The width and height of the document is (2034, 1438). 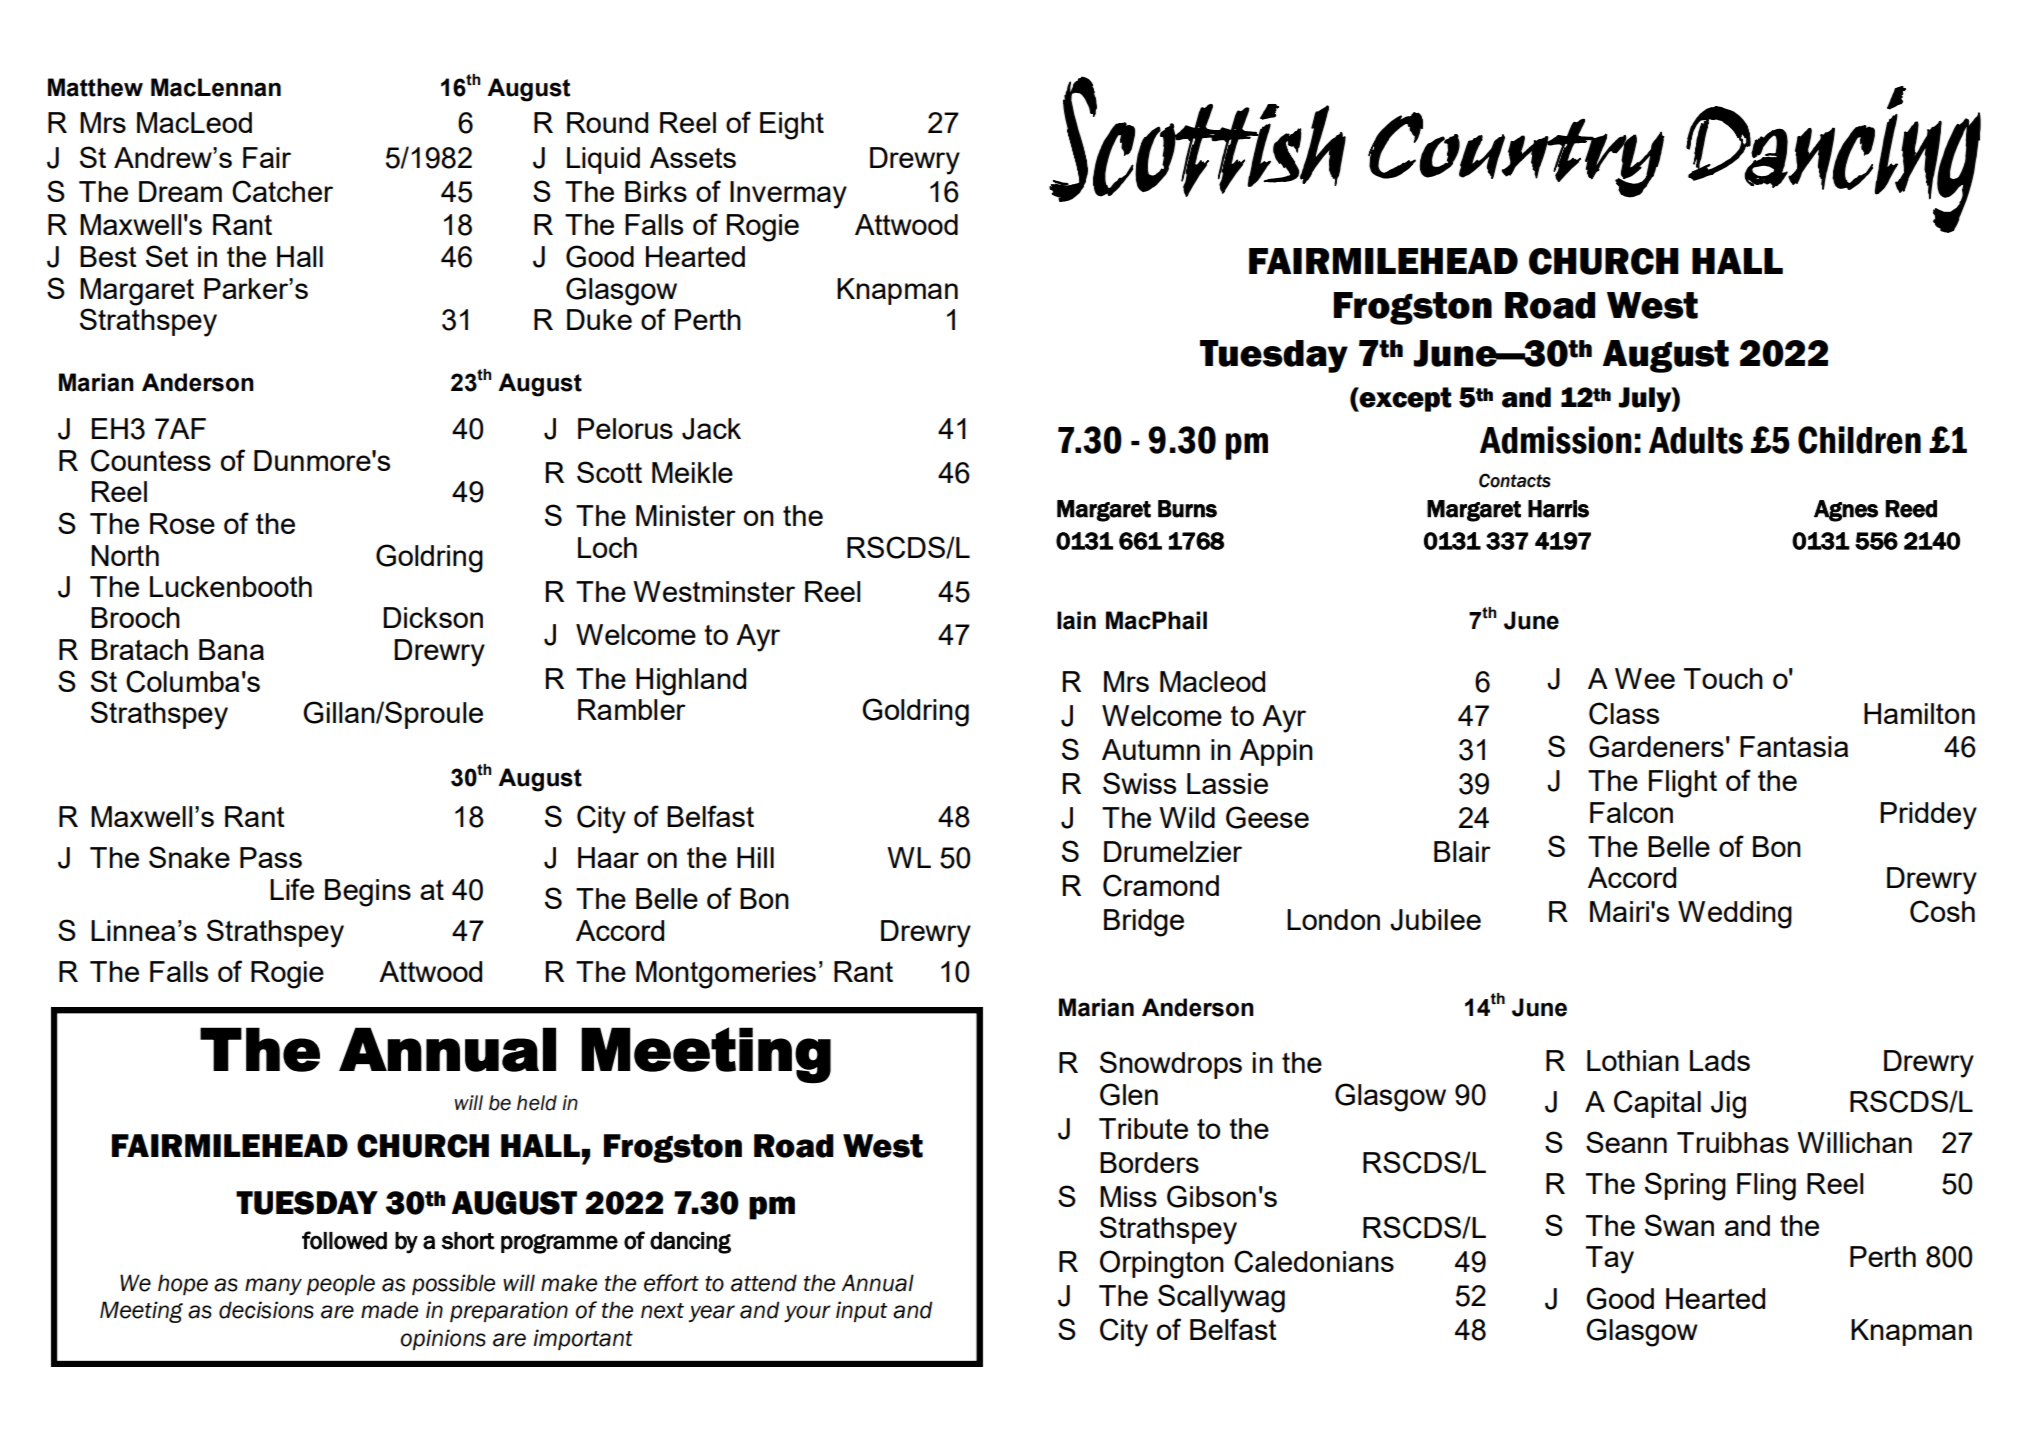 What do you see at coordinates (1720, 1060) in the document?
I see `Lads` at bounding box center [1720, 1060].
